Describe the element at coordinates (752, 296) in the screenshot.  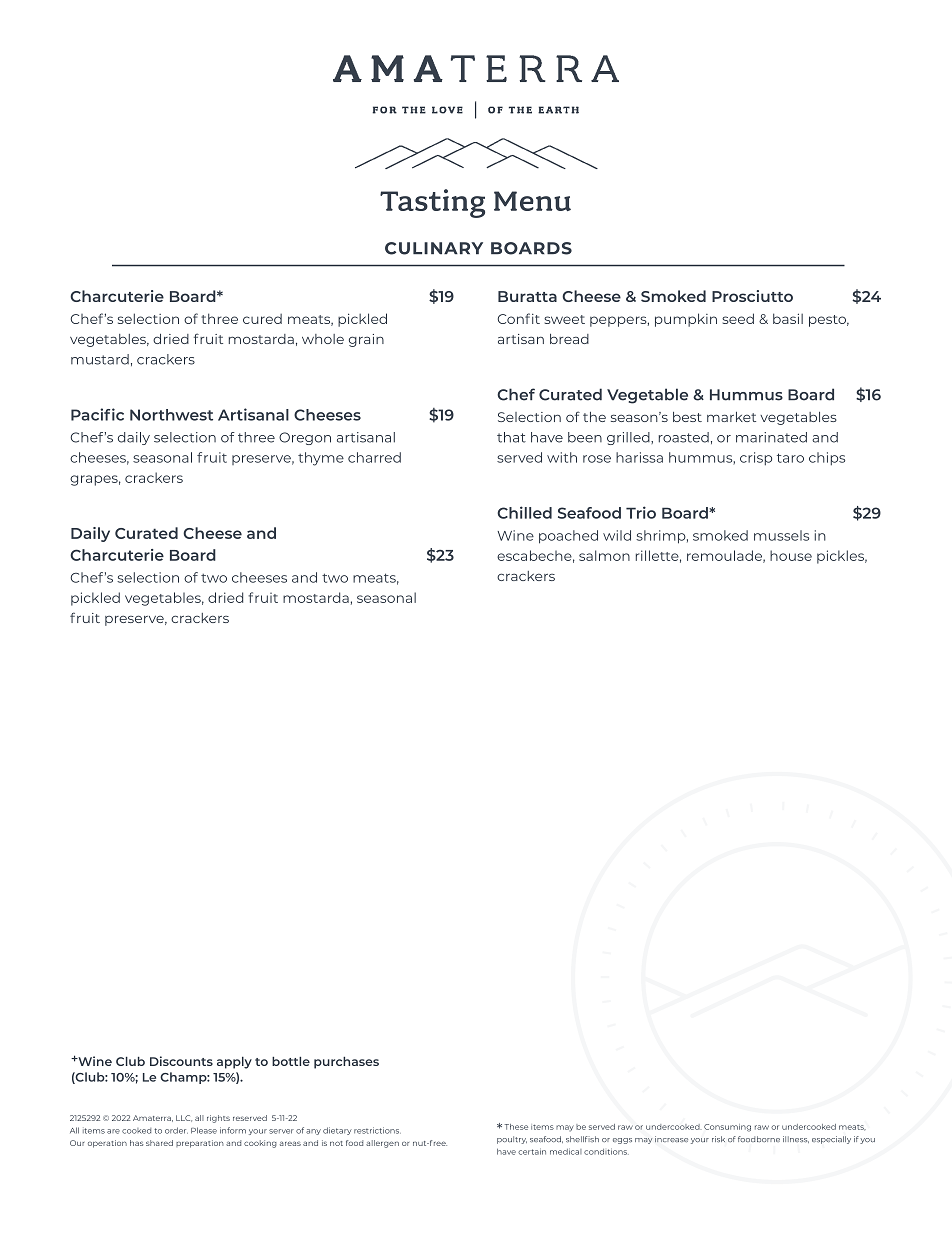
I see `Prosciutto` at that location.
